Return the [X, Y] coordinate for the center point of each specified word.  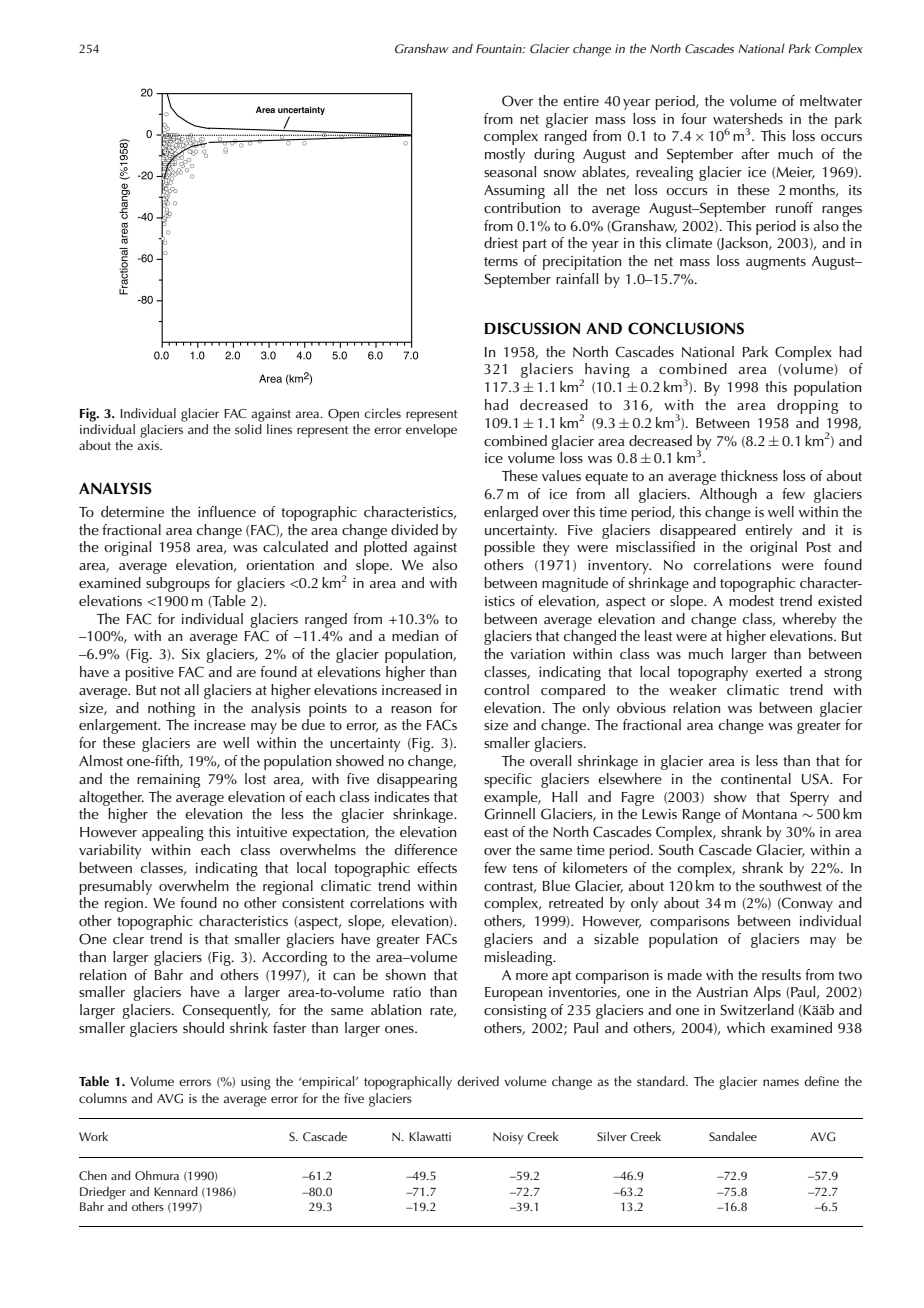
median [415, 635]
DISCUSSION [532, 328]
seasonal [510, 171]
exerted [779, 671]
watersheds [748, 118]
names [781, 1082]
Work [93, 1136]
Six [191, 654]
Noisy [508, 1138]
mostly [505, 155]
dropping [807, 406]
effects [437, 867]
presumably [115, 887]
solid [249, 427]
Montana [769, 814]
